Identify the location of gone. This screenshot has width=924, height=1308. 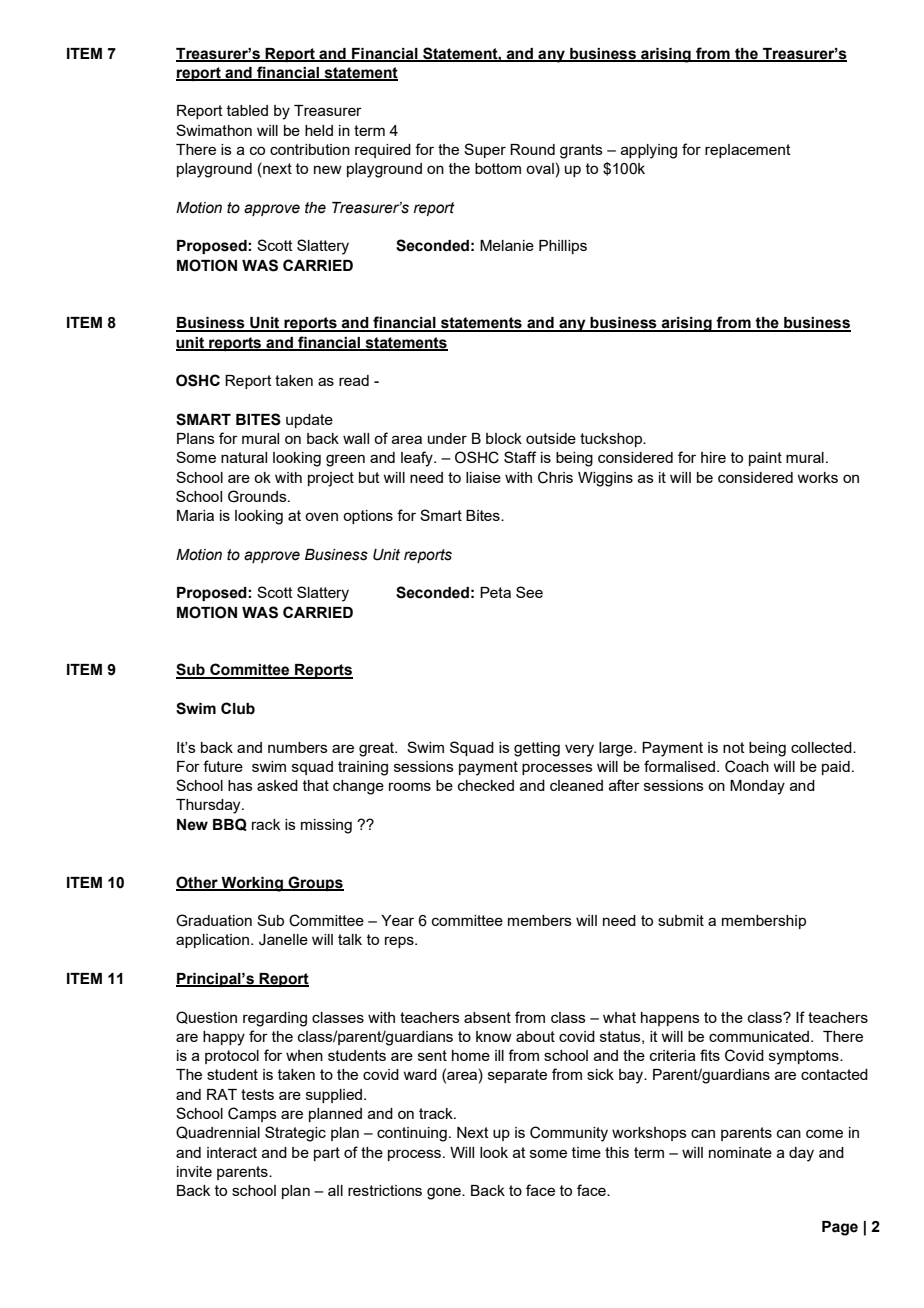
(445, 1193).
